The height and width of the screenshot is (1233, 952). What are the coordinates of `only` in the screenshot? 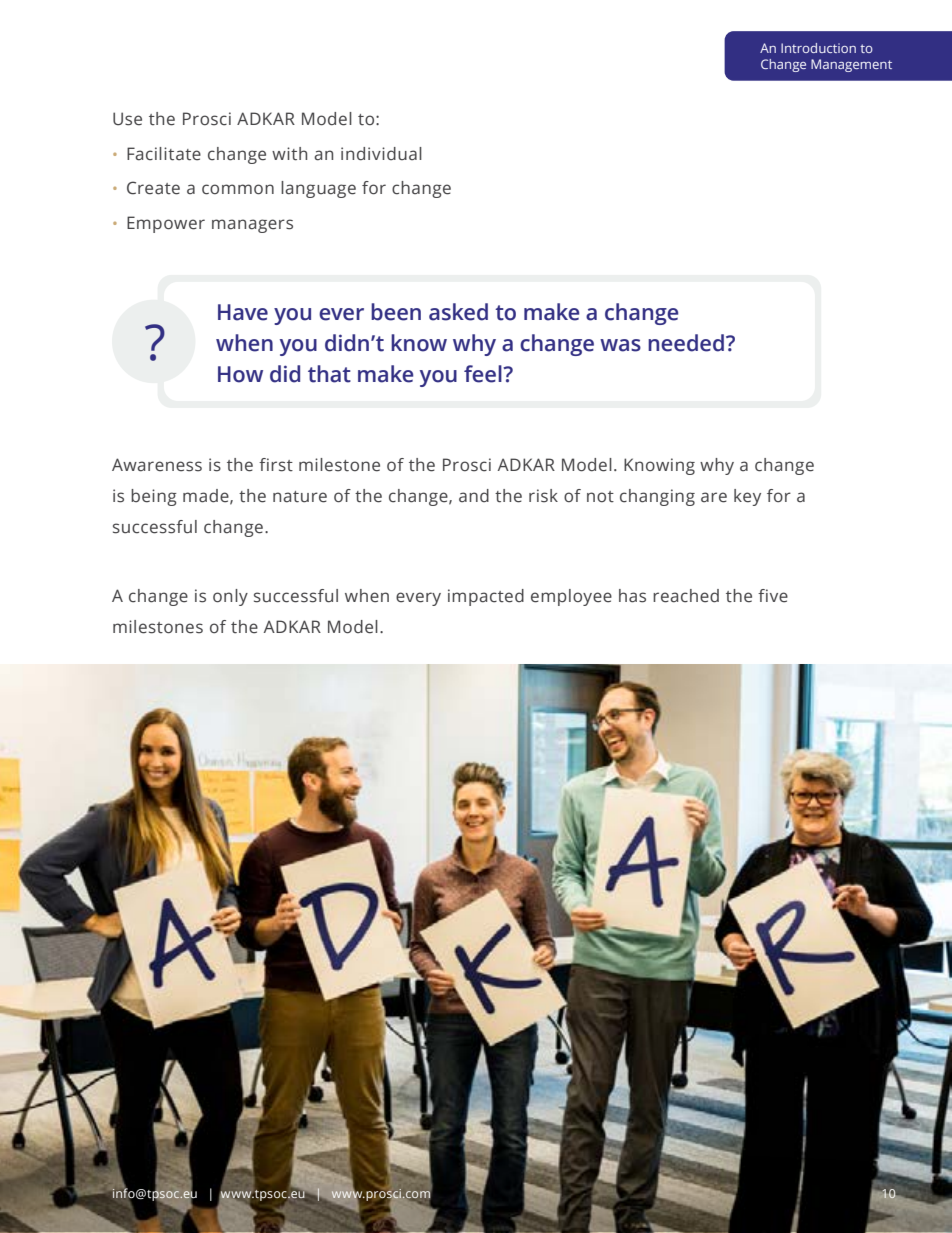 It's located at (230, 597).
